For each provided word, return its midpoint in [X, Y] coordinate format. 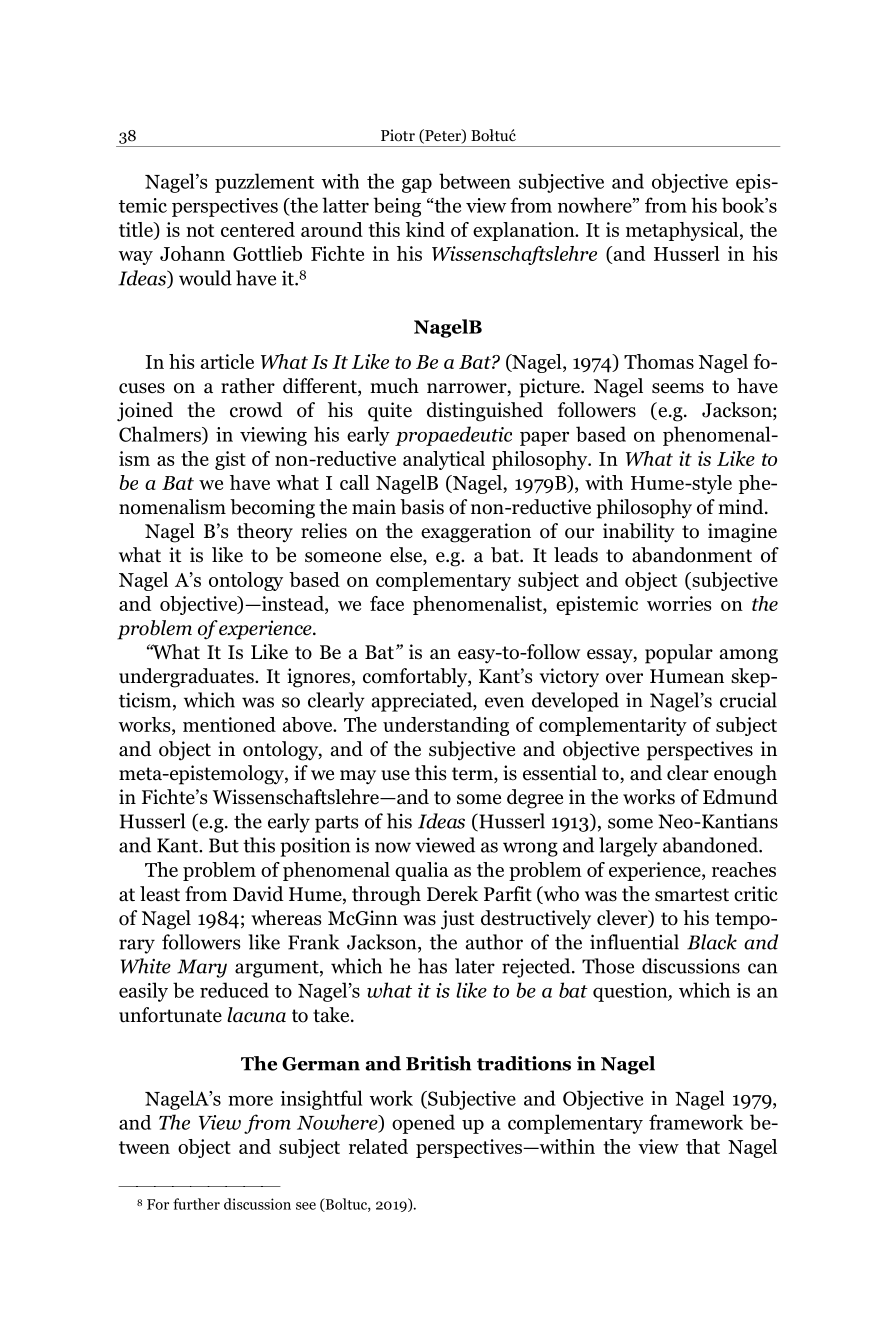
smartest [692, 895]
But [224, 845]
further [196, 1204]
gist [230, 460]
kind [425, 229]
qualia [422, 871]
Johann [192, 253]
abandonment [692, 555]
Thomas [659, 361]
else [407, 556]
